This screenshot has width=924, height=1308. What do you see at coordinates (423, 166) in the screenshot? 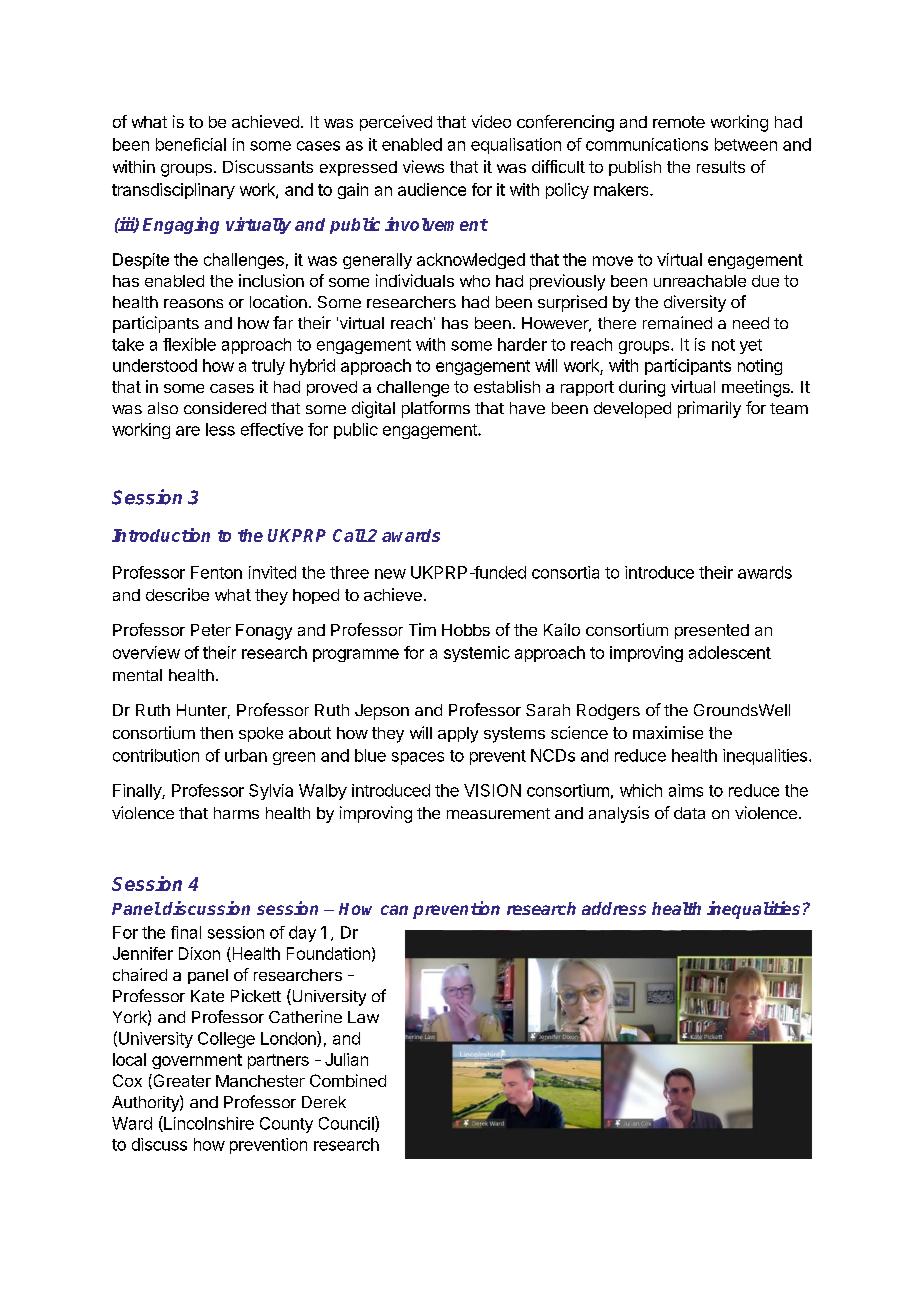
I see `views` at bounding box center [423, 166].
